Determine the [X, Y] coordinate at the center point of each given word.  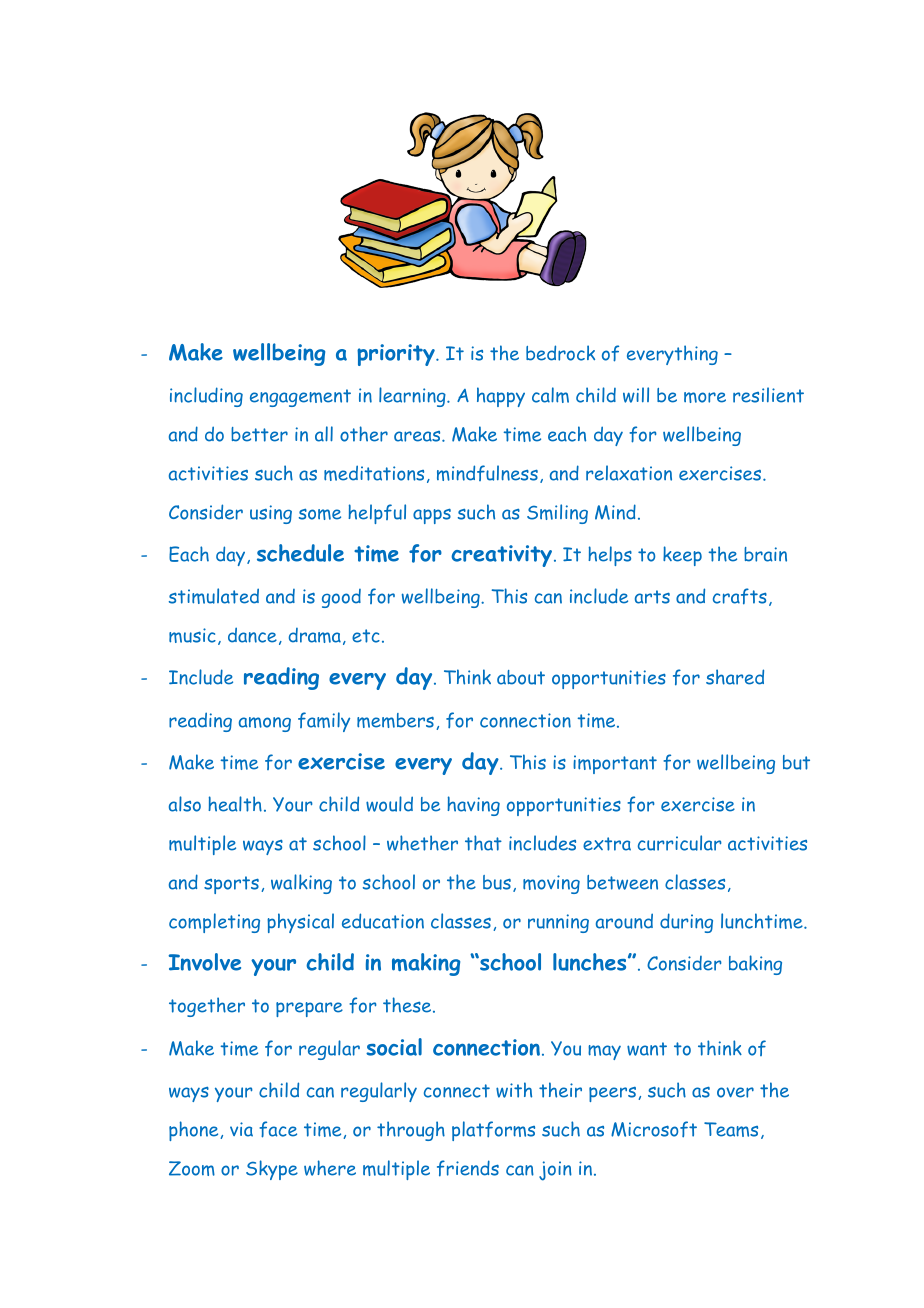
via [241, 1129]
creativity [503, 556]
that [483, 843]
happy [501, 397]
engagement [300, 398]
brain [765, 554]
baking [755, 965]
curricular [680, 843]
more [705, 397]
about [521, 677]
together [207, 1007]
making [426, 964]
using [271, 514]
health [235, 804]
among [265, 724]
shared [735, 677]
